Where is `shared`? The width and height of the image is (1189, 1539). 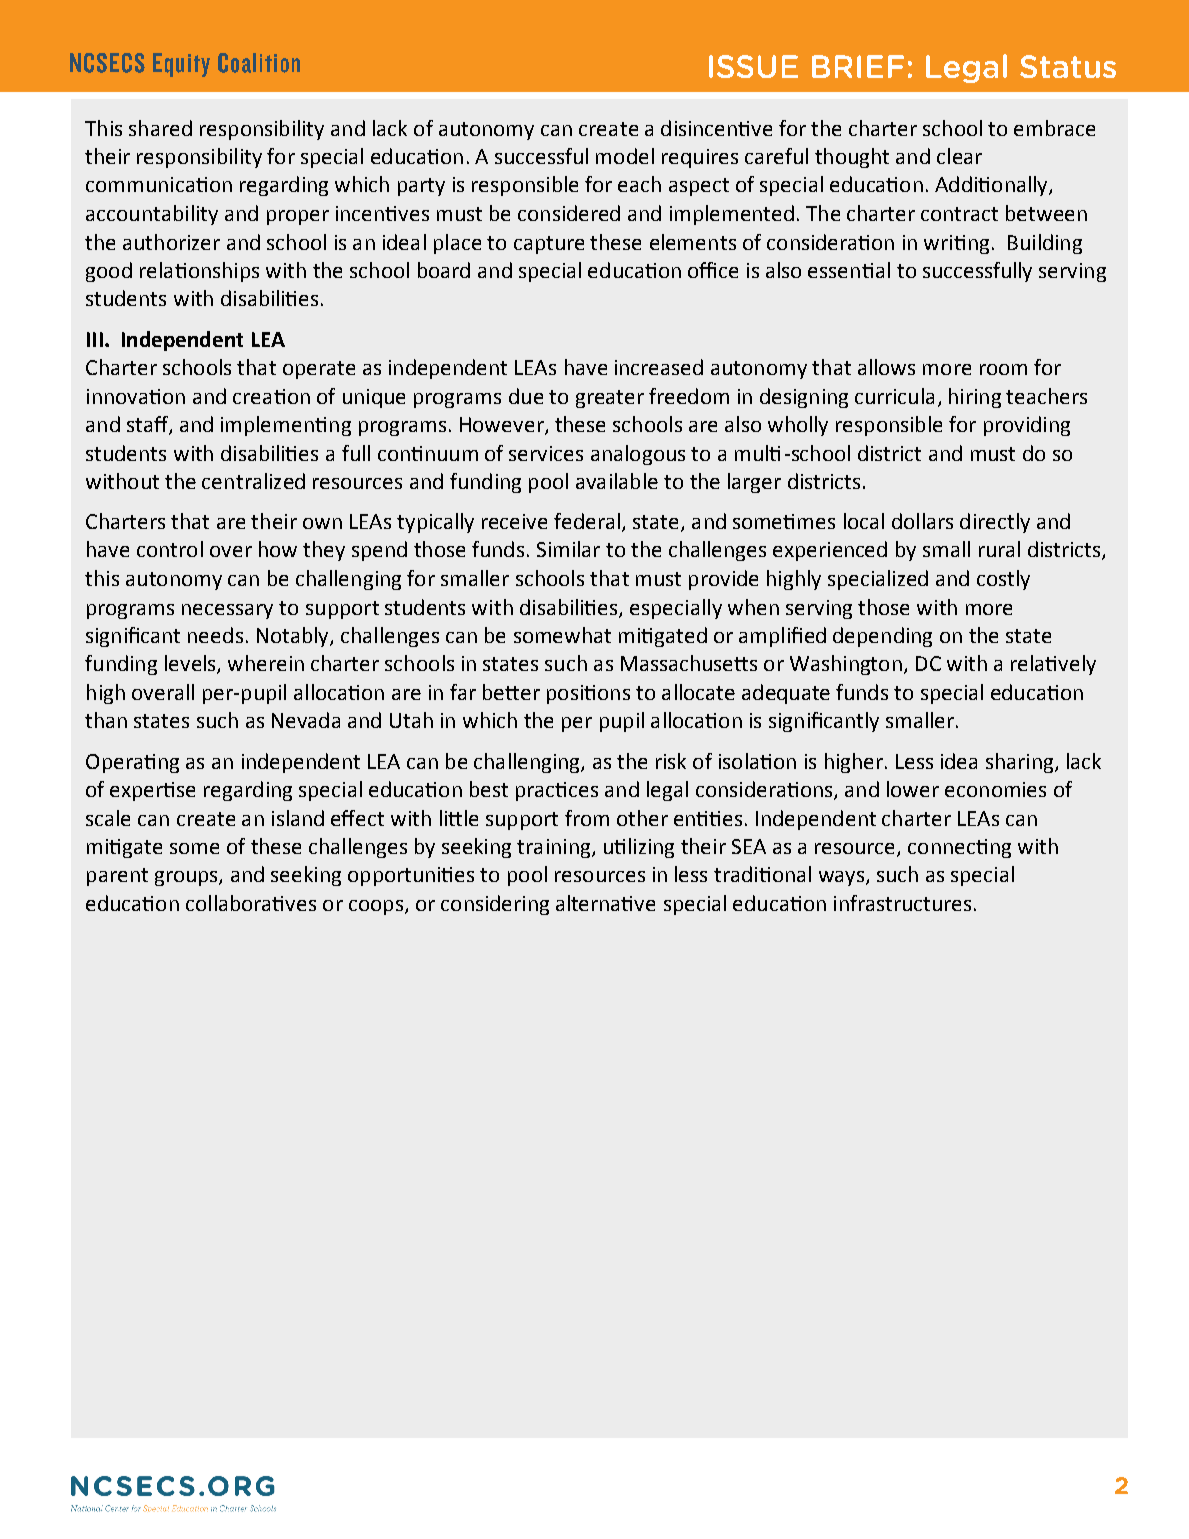 shared is located at coordinates (160, 128).
